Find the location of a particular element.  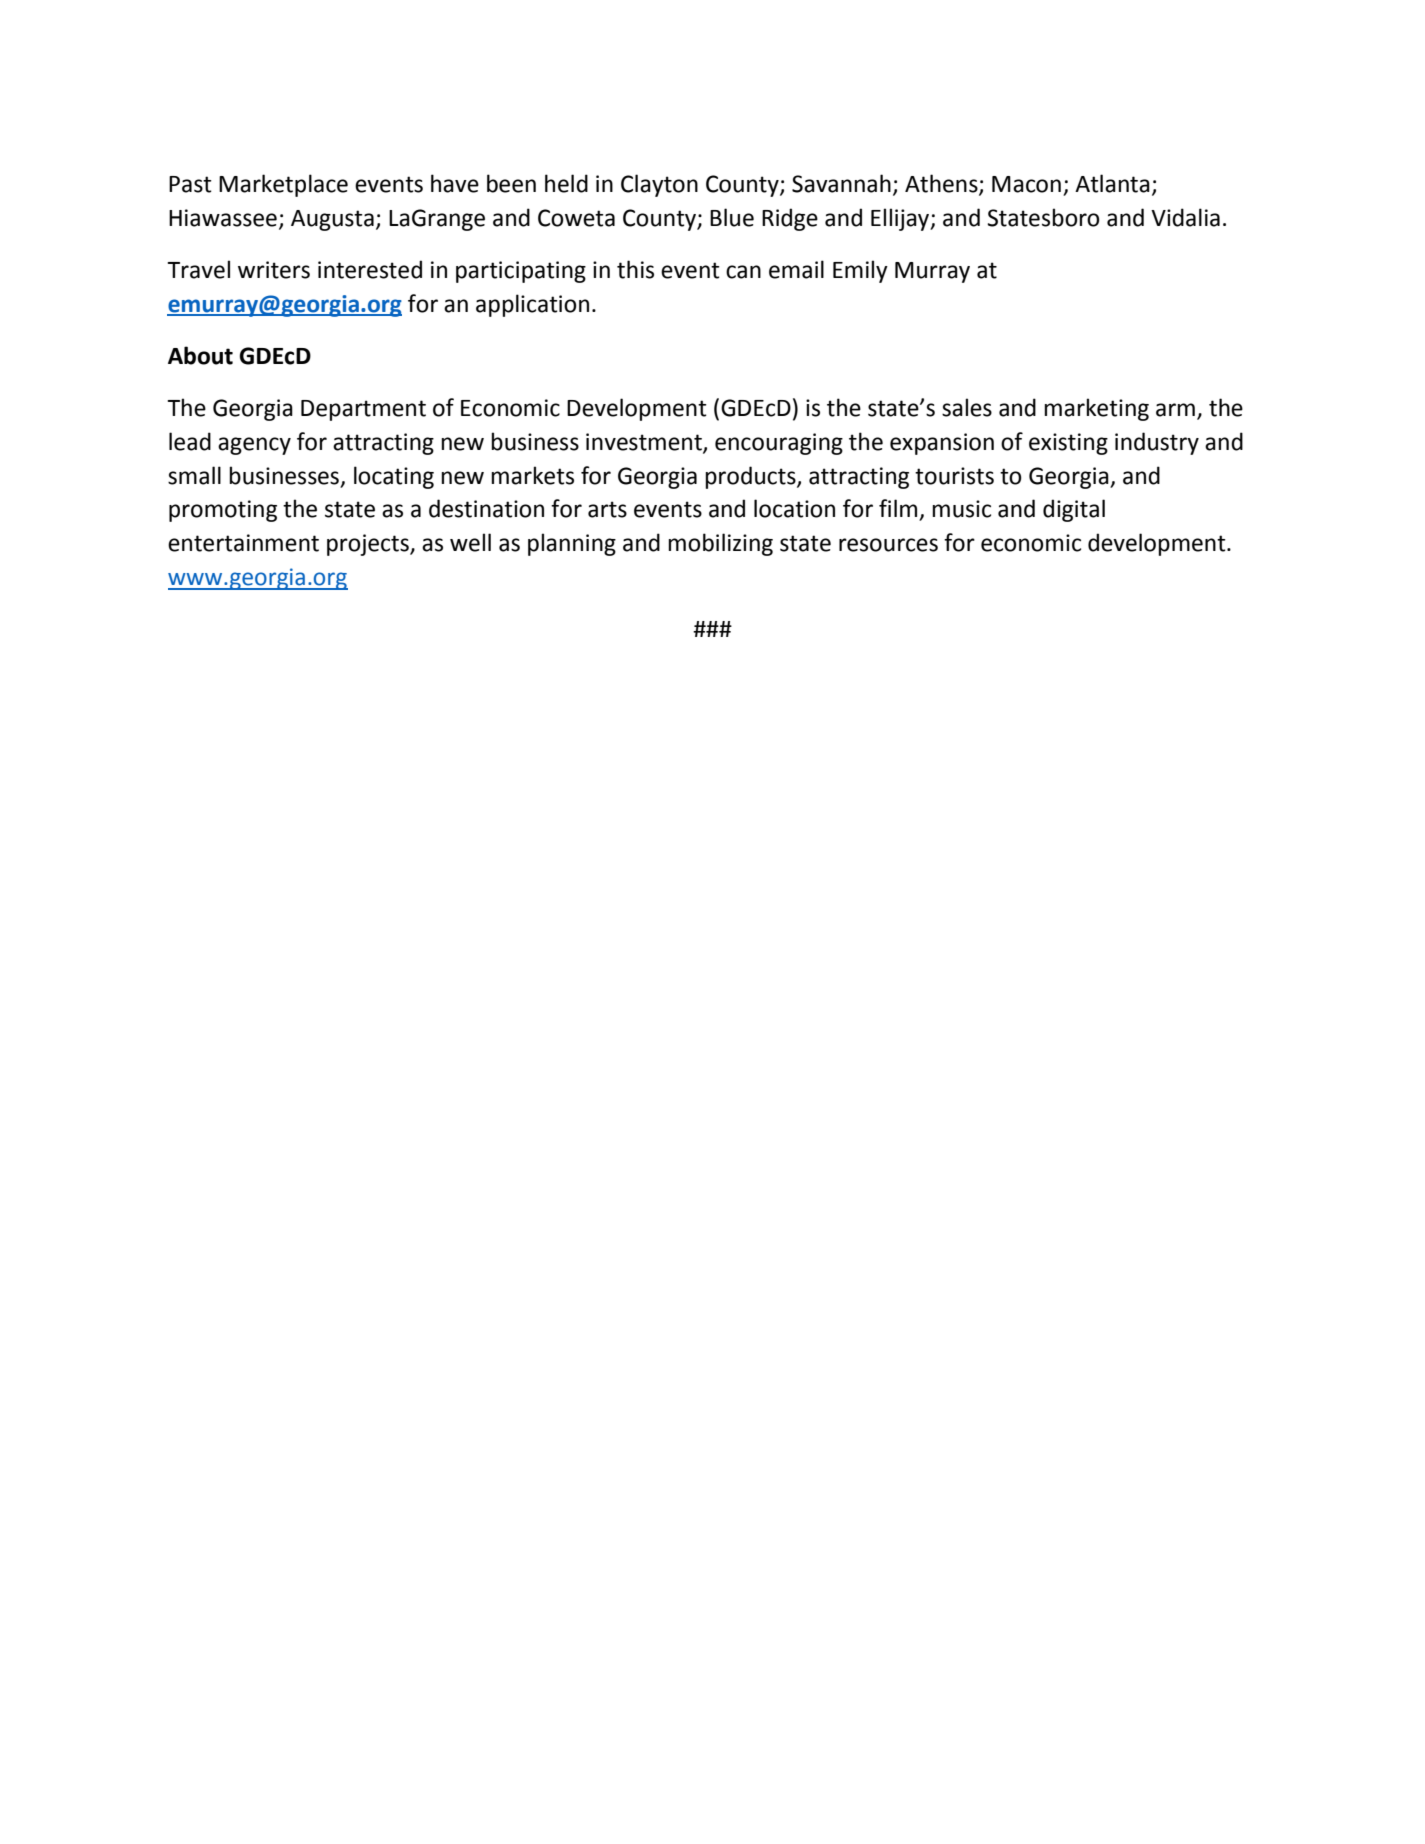

this is located at coordinates (635, 269).
